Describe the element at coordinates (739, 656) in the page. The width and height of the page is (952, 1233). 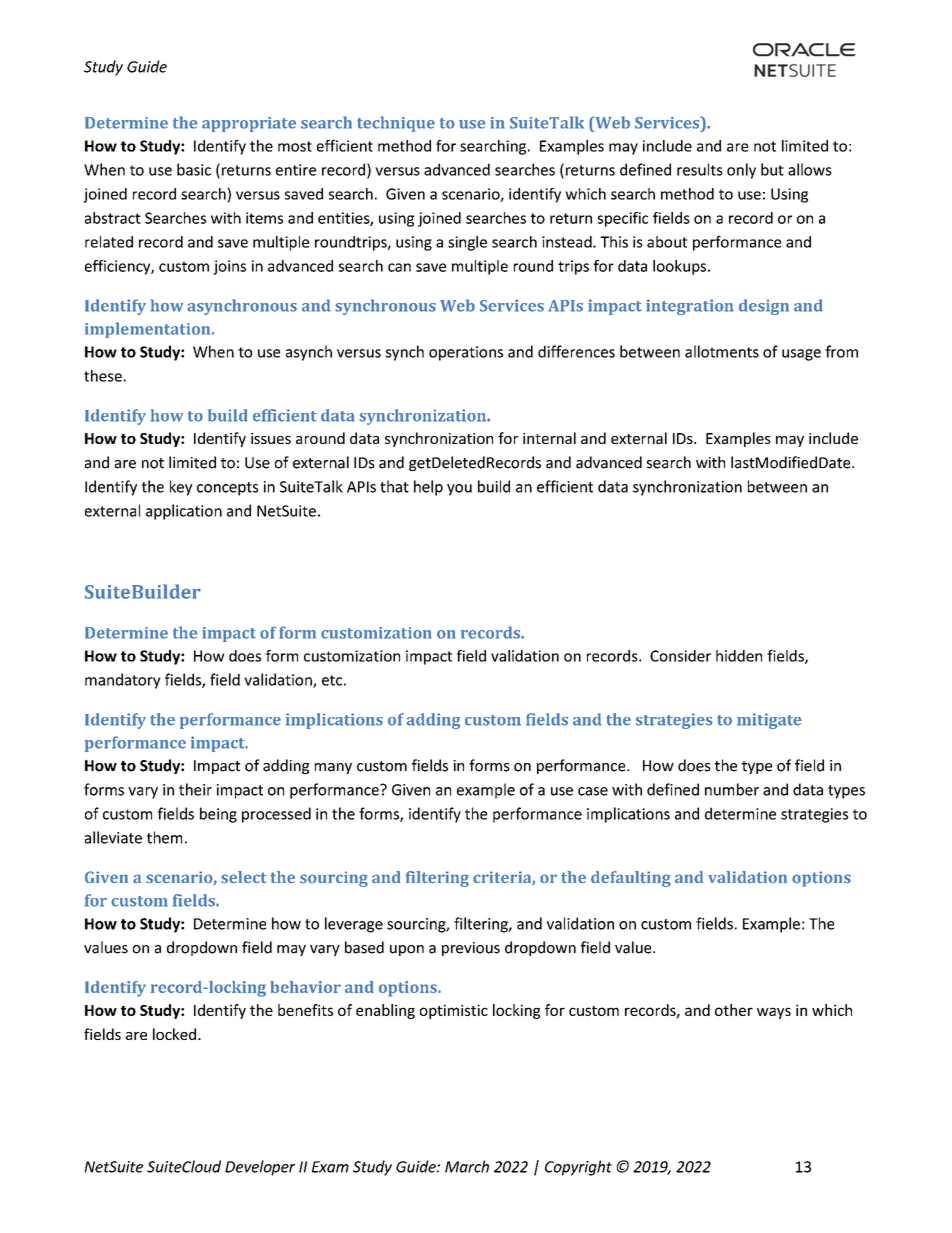
I see `hidden` at that location.
